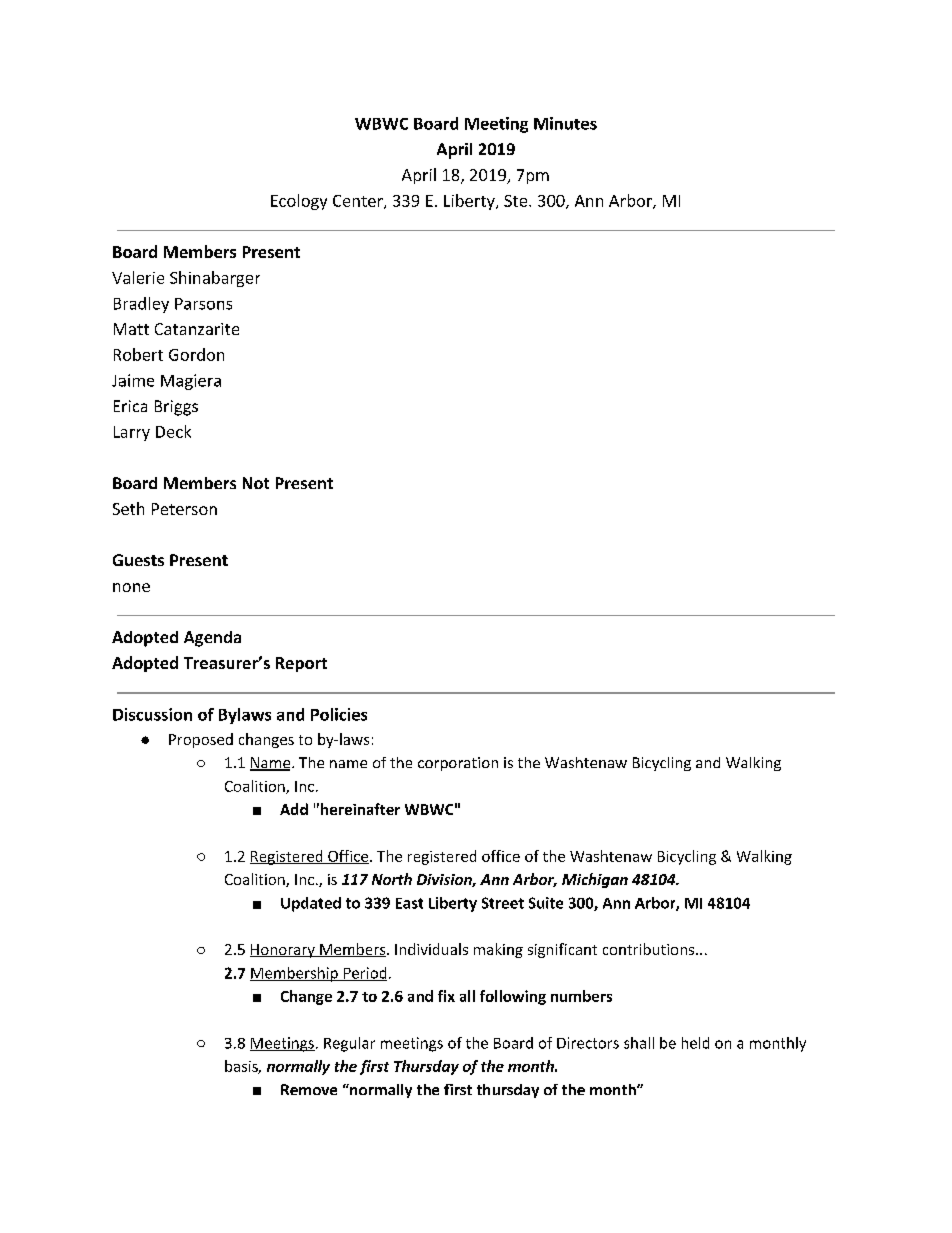 Image resolution: width=952 pixels, height=1233 pixels. What do you see at coordinates (301, 664) in the screenshot?
I see `Report` at bounding box center [301, 664].
